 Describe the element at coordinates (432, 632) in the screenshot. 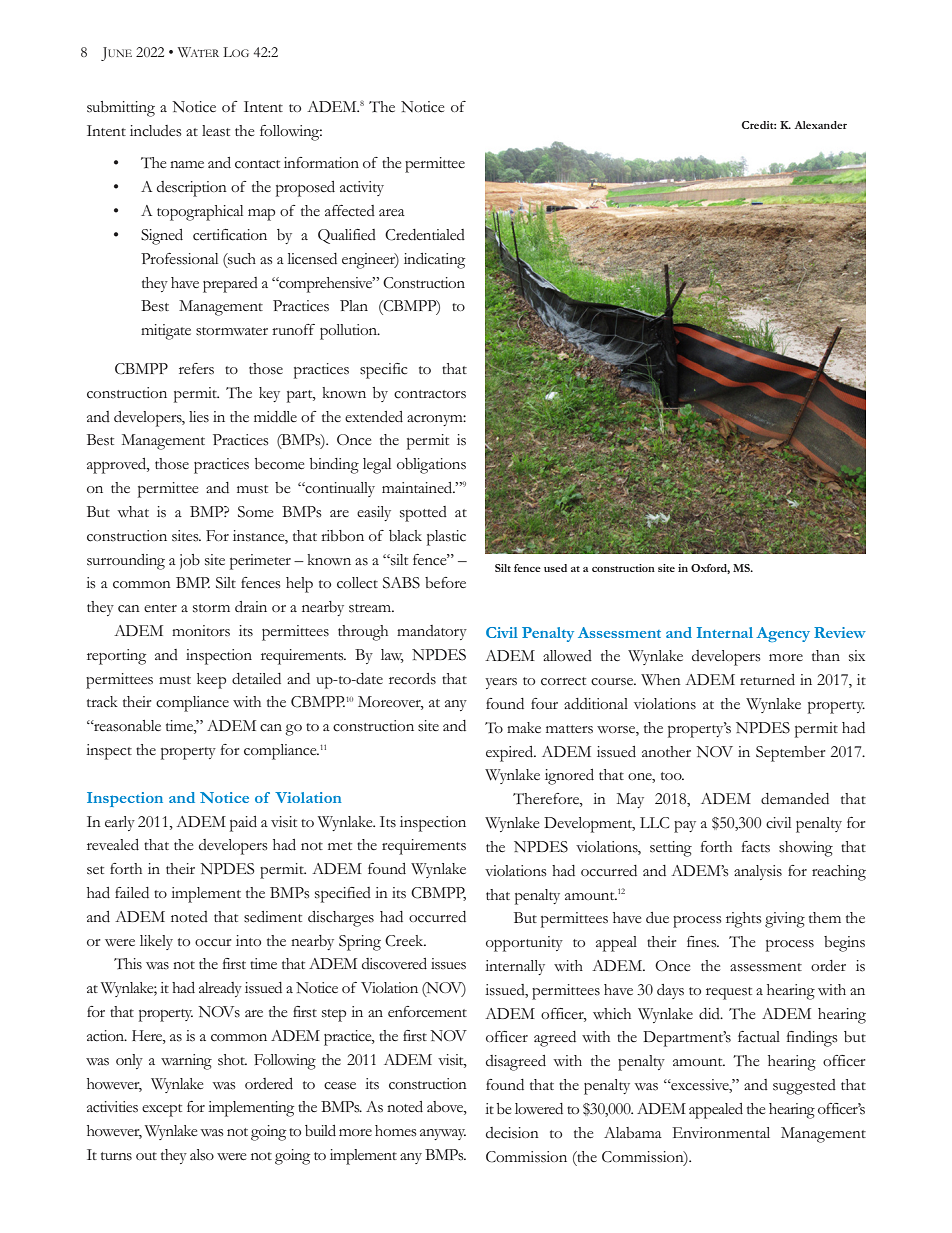

I see `mandatory` at that location.
